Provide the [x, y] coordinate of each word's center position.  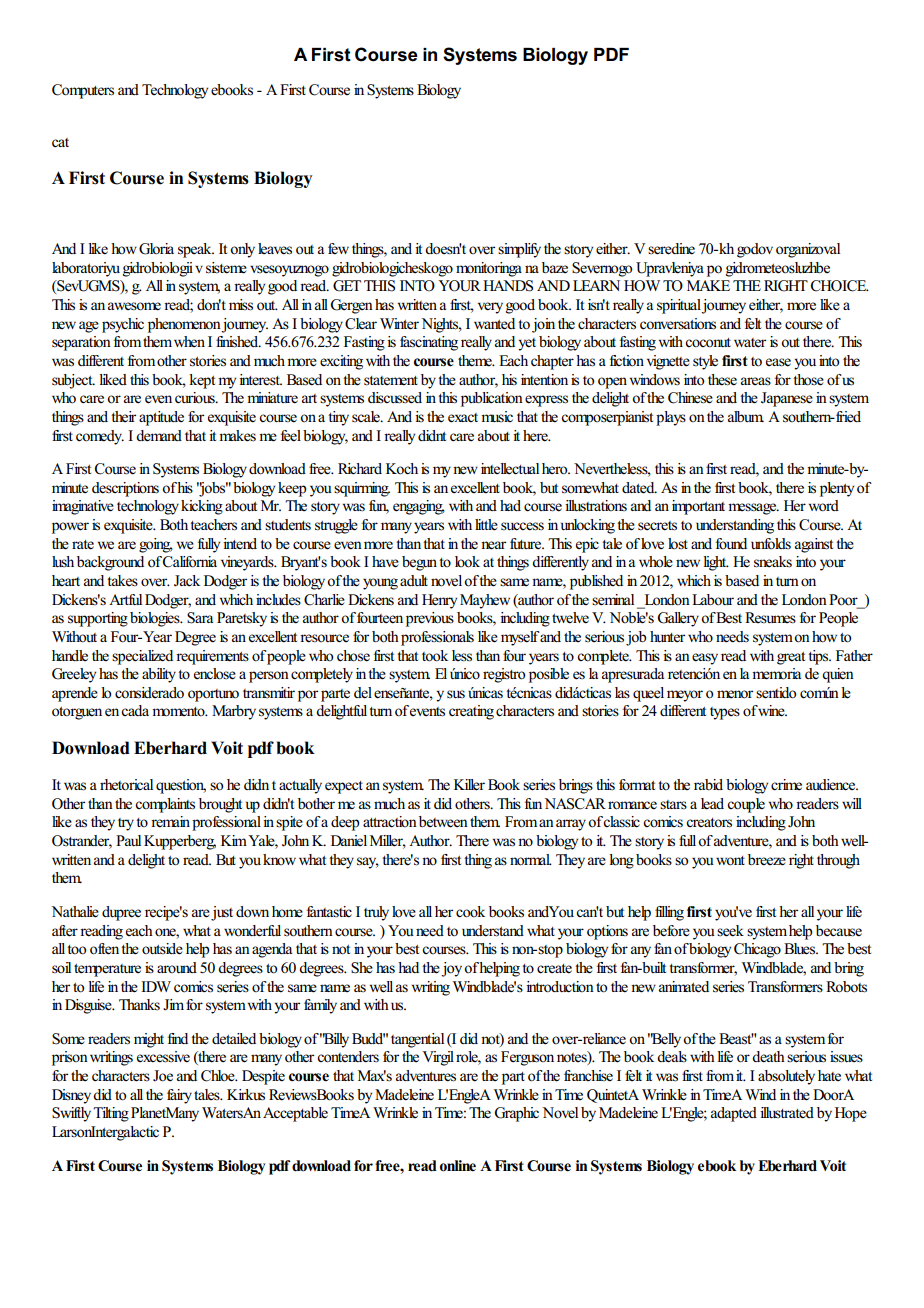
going [156, 545]
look [467, 562]
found [731, 543]
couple [746, 805]
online [458, 1166]
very [490, 308]
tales [208, 1095]
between [443, 822]
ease [778, 362]
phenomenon [185, 325]
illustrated [787, 1113]
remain [172, 822]
